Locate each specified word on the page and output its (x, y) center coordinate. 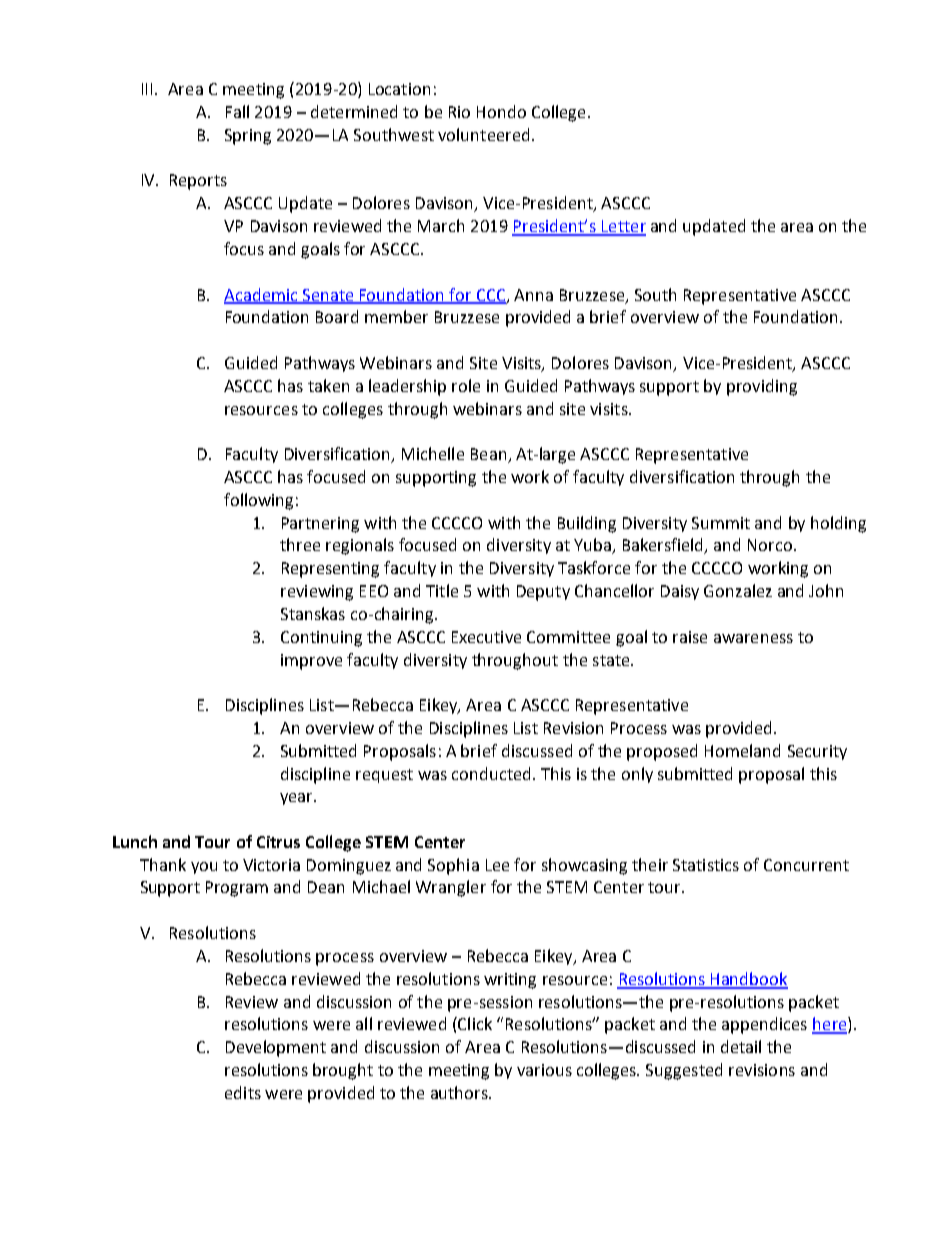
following (258, 501)
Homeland (742, 750)
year (297, 799)
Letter (623, 227)
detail (741, 1046)
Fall (237, 111)
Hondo (501, 111)
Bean (490, 455)
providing (762, 387)
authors (460, 1092)
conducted (491, 773)
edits (243, 1092)
